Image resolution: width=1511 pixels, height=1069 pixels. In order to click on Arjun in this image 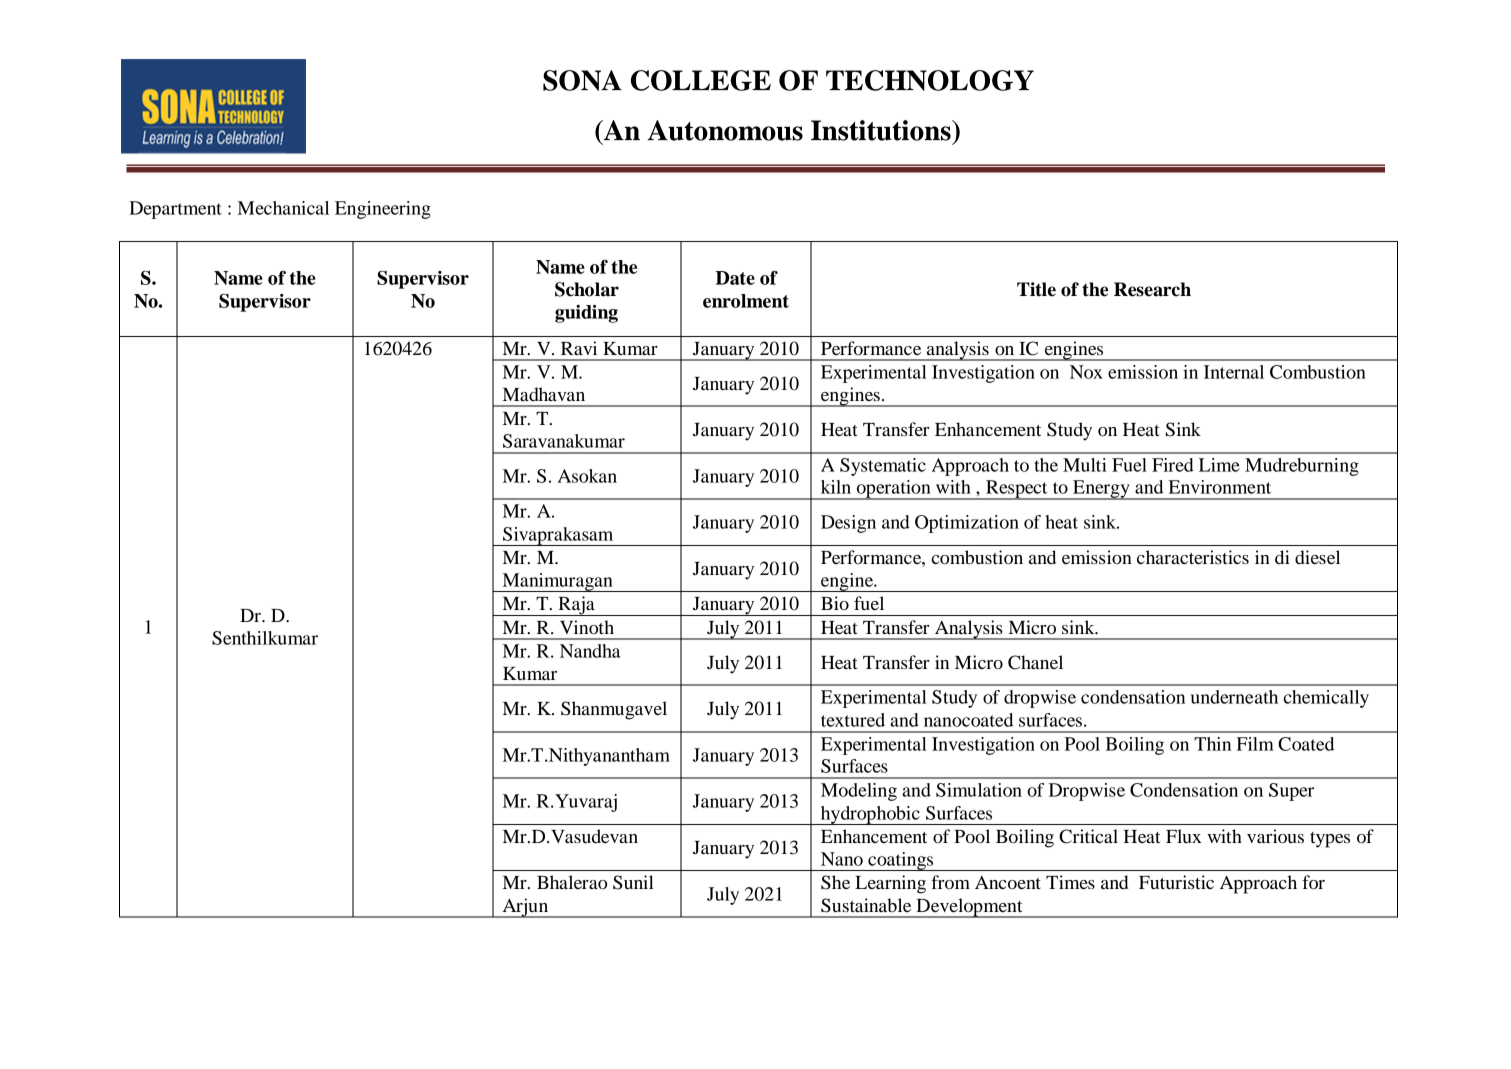, I will do `click(525, 908)`.
